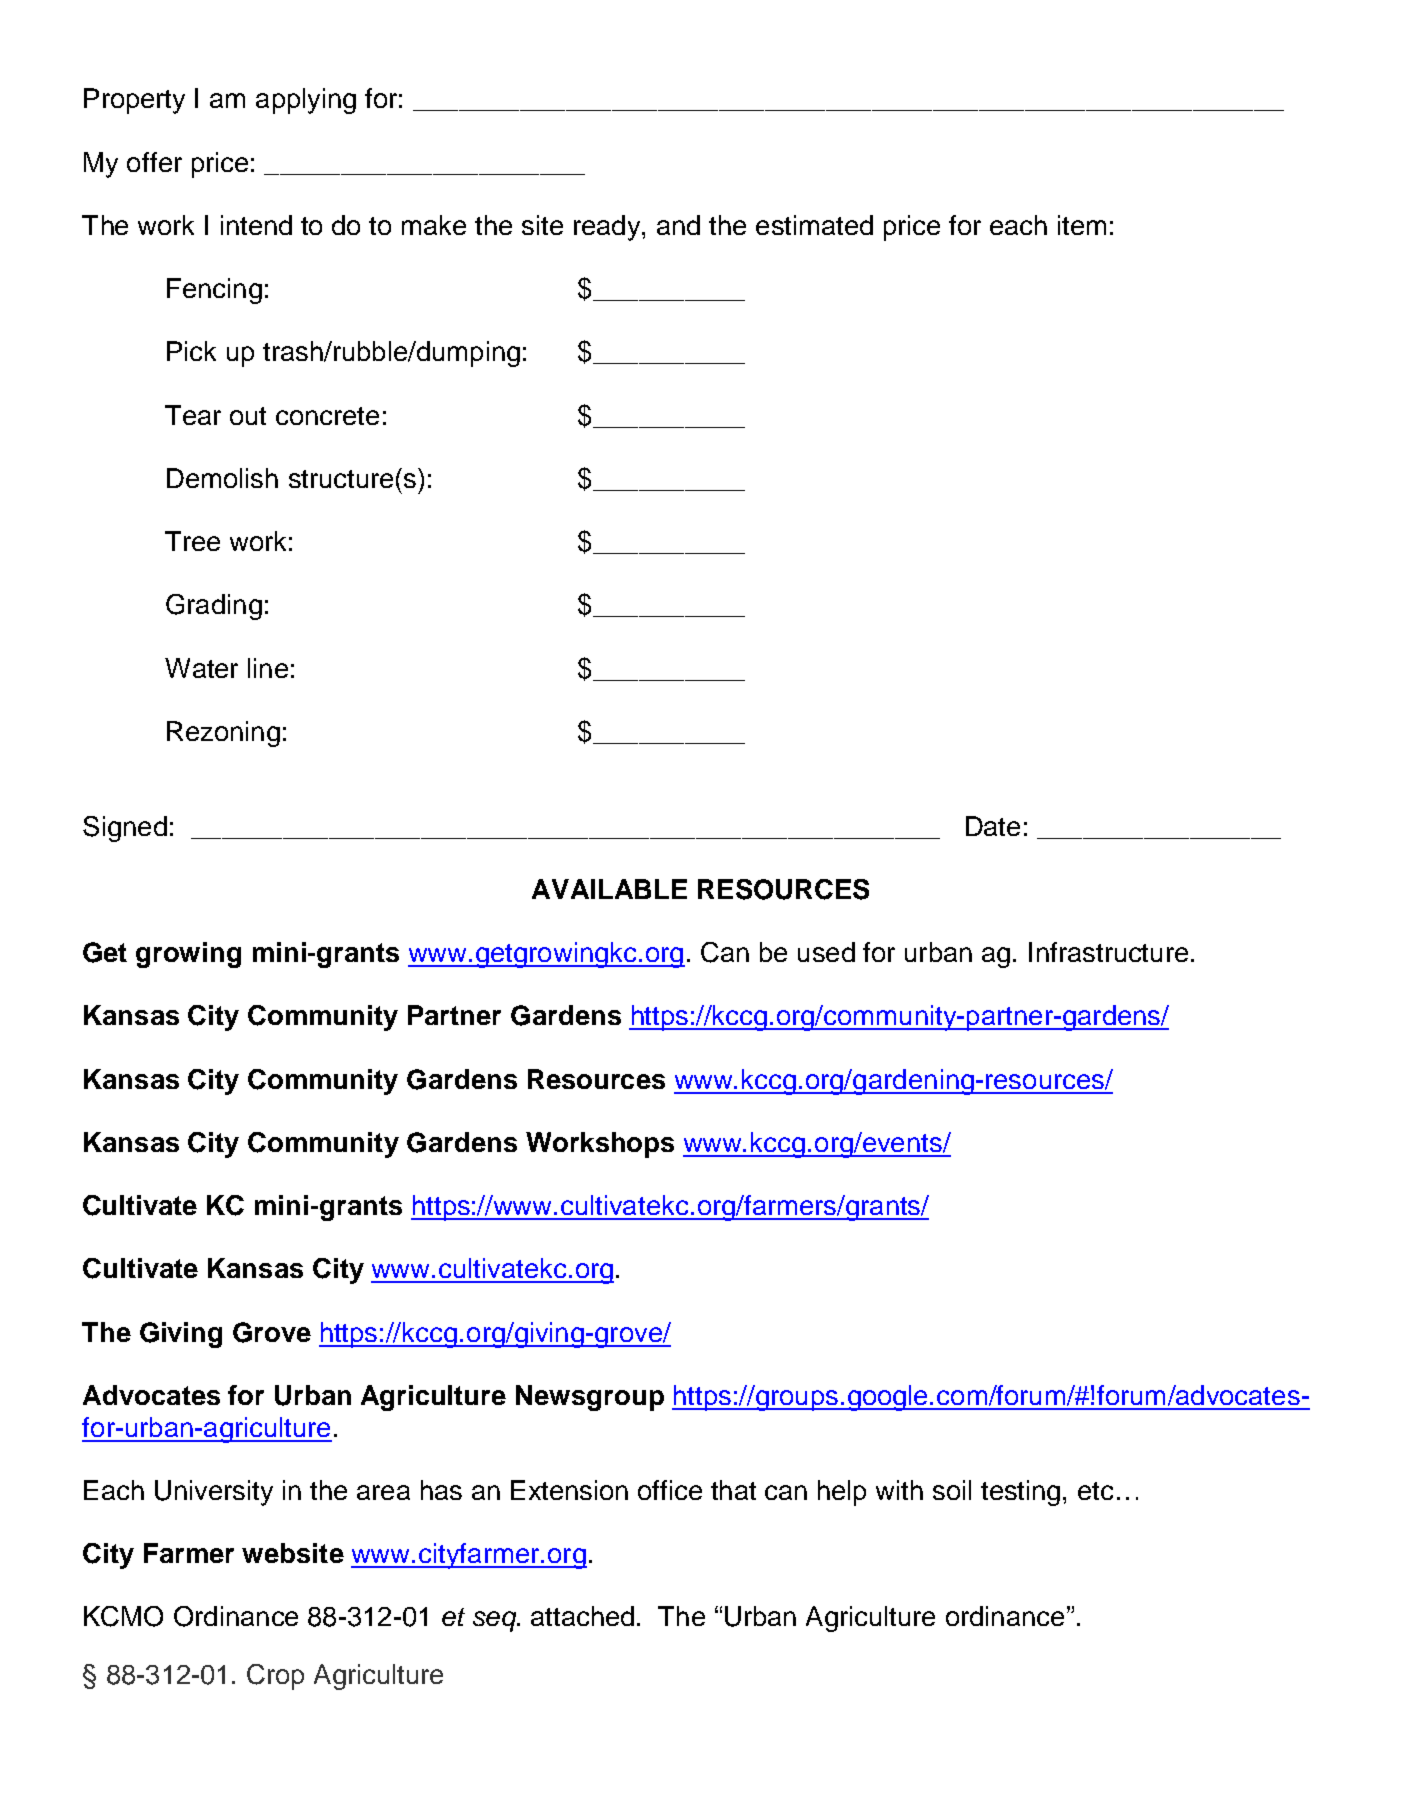  I want to click on ready, so click(608, 228).
